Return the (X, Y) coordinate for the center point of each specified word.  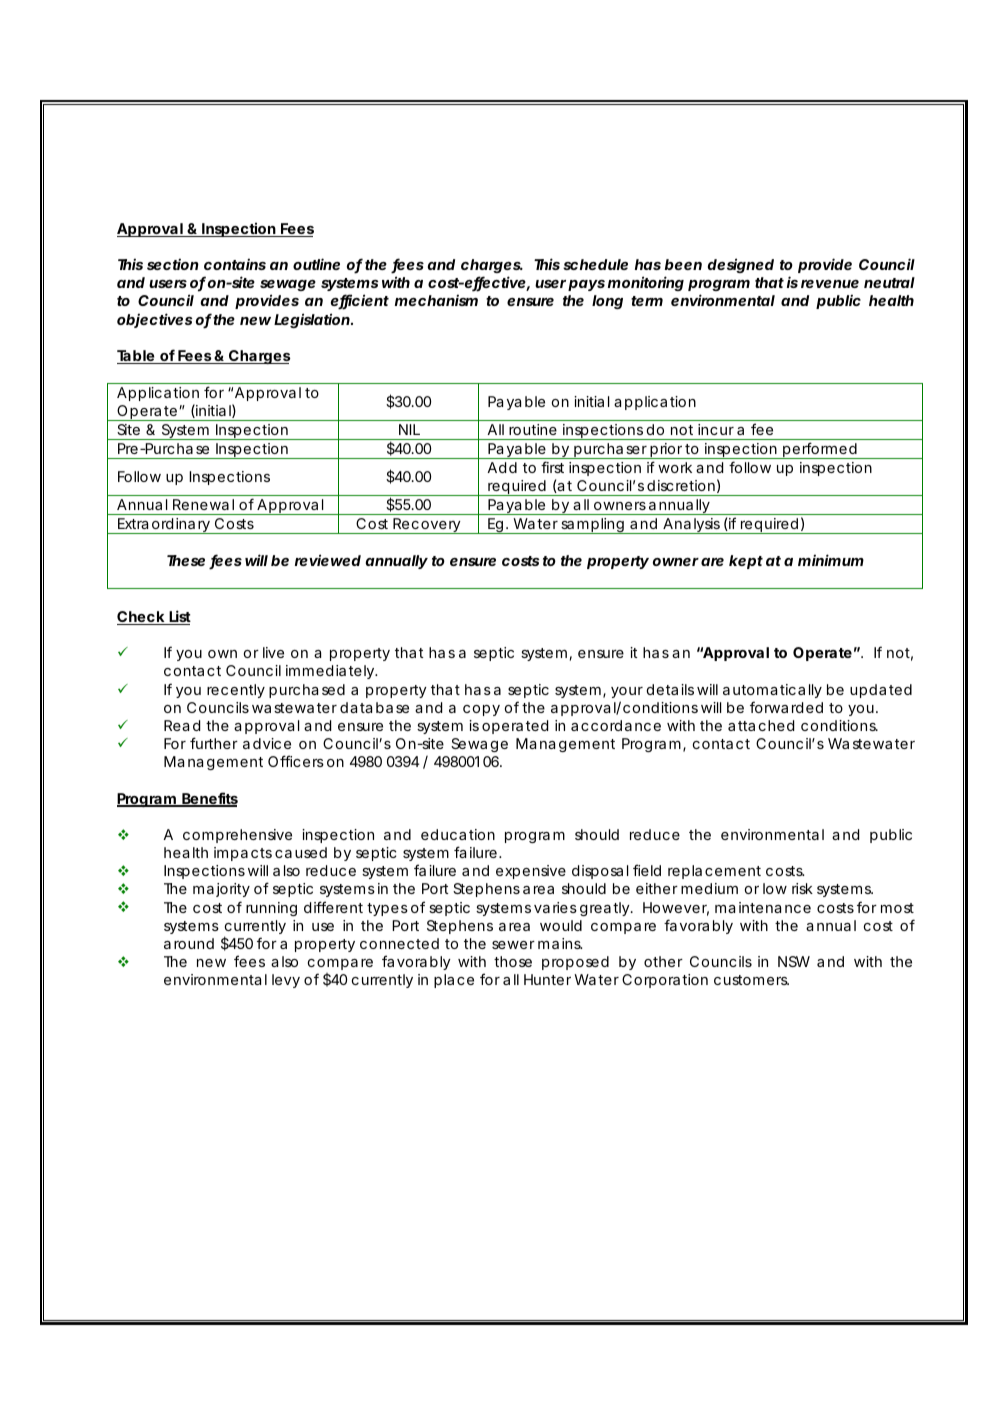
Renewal (203, 504)
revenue (830, 284)
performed (820, 450)
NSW (794, 961)
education (458, 834)
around (189, 943)
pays (586, 285)
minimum (831, 560)
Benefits (209, 799)
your (627, 692)
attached (761, 725)
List (179, 617)
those (513, 961)
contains (235, 264)
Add (502, 467)
